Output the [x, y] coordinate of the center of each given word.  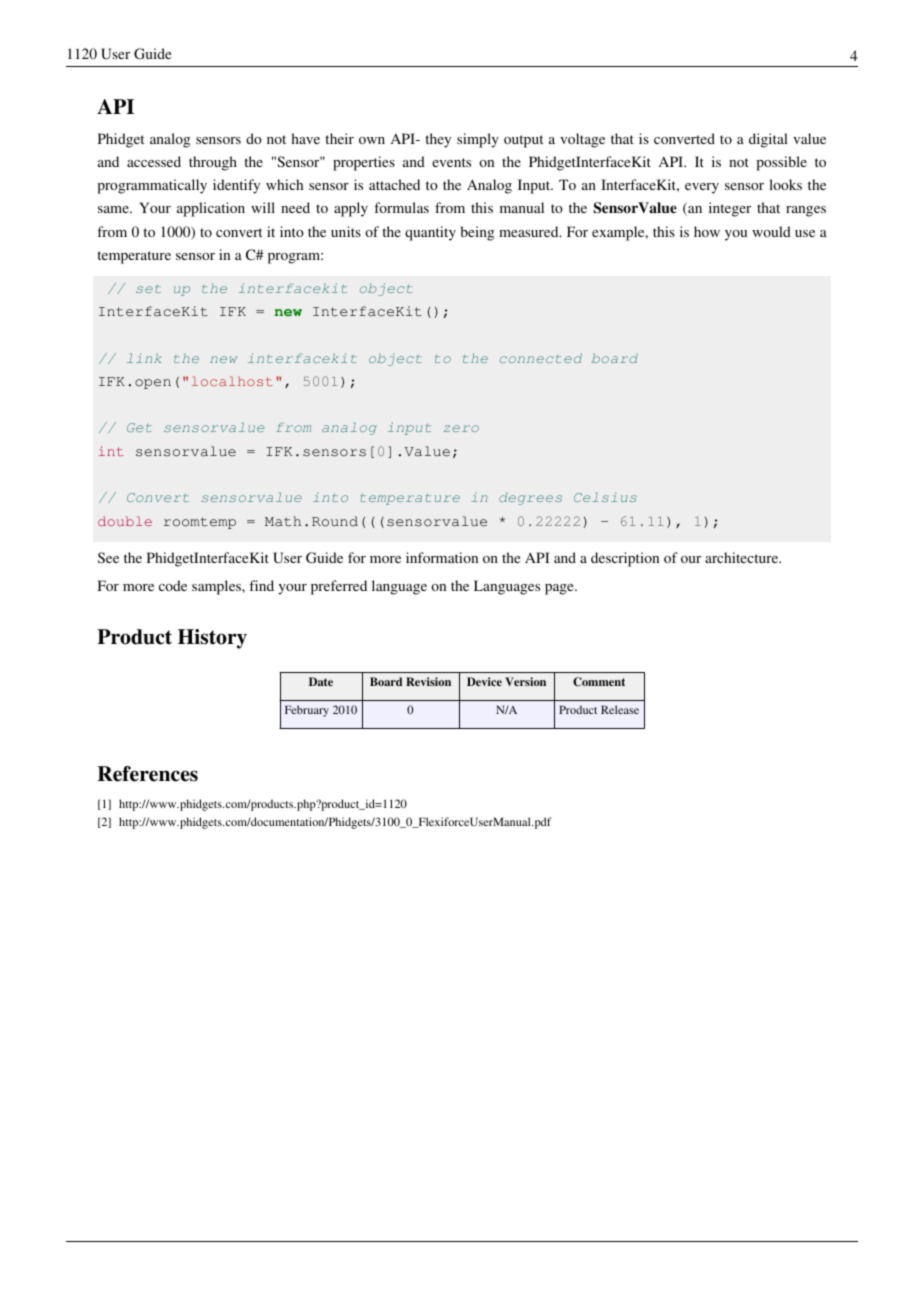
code [173, 585]
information [442, 557]
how [707, 231]
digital [768, 140]
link [144, 358]
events [451, 162]
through [213, 163]
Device [484, 681]
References [147, 774]
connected [541, 358]
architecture [743, 557]
